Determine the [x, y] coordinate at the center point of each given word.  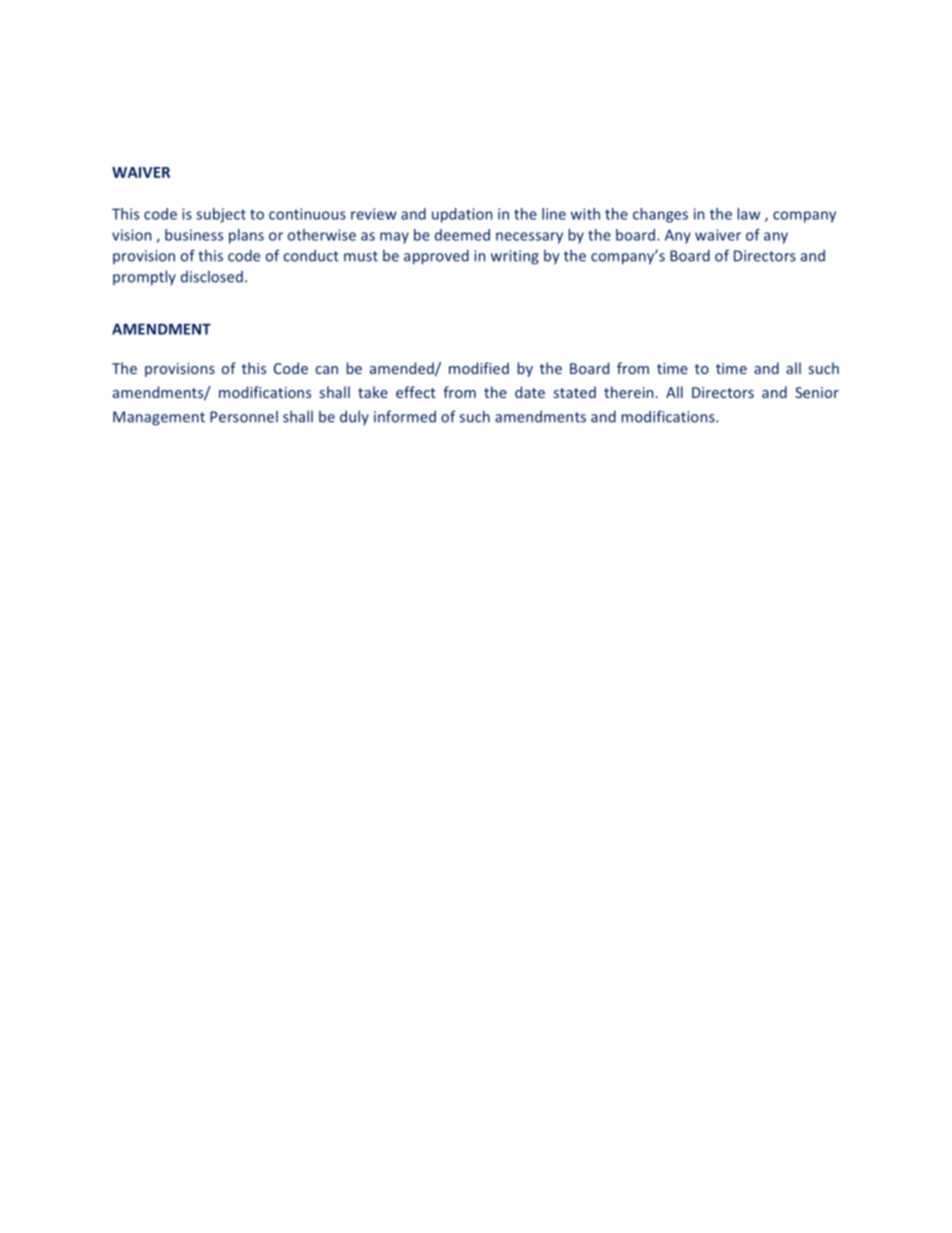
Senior [817, 392]
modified [479, 368]
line [554, 214]
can [327, 370]
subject [221, 215]
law [748, 214]
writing [515, 257]
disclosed [212, 277]
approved [436, 257]
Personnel [244, 417]
